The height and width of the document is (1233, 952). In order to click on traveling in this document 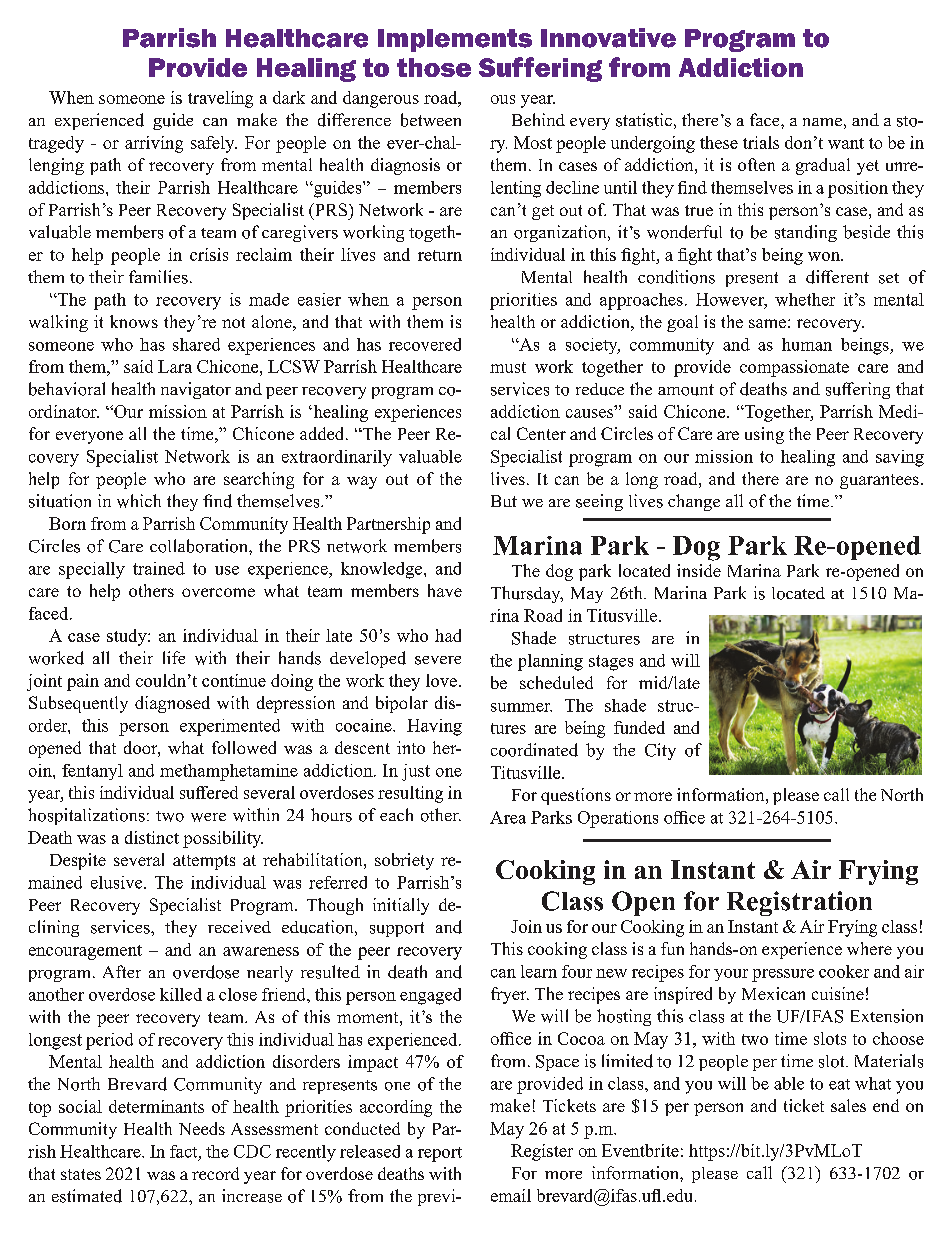, I will do `click(220, 99)`.
